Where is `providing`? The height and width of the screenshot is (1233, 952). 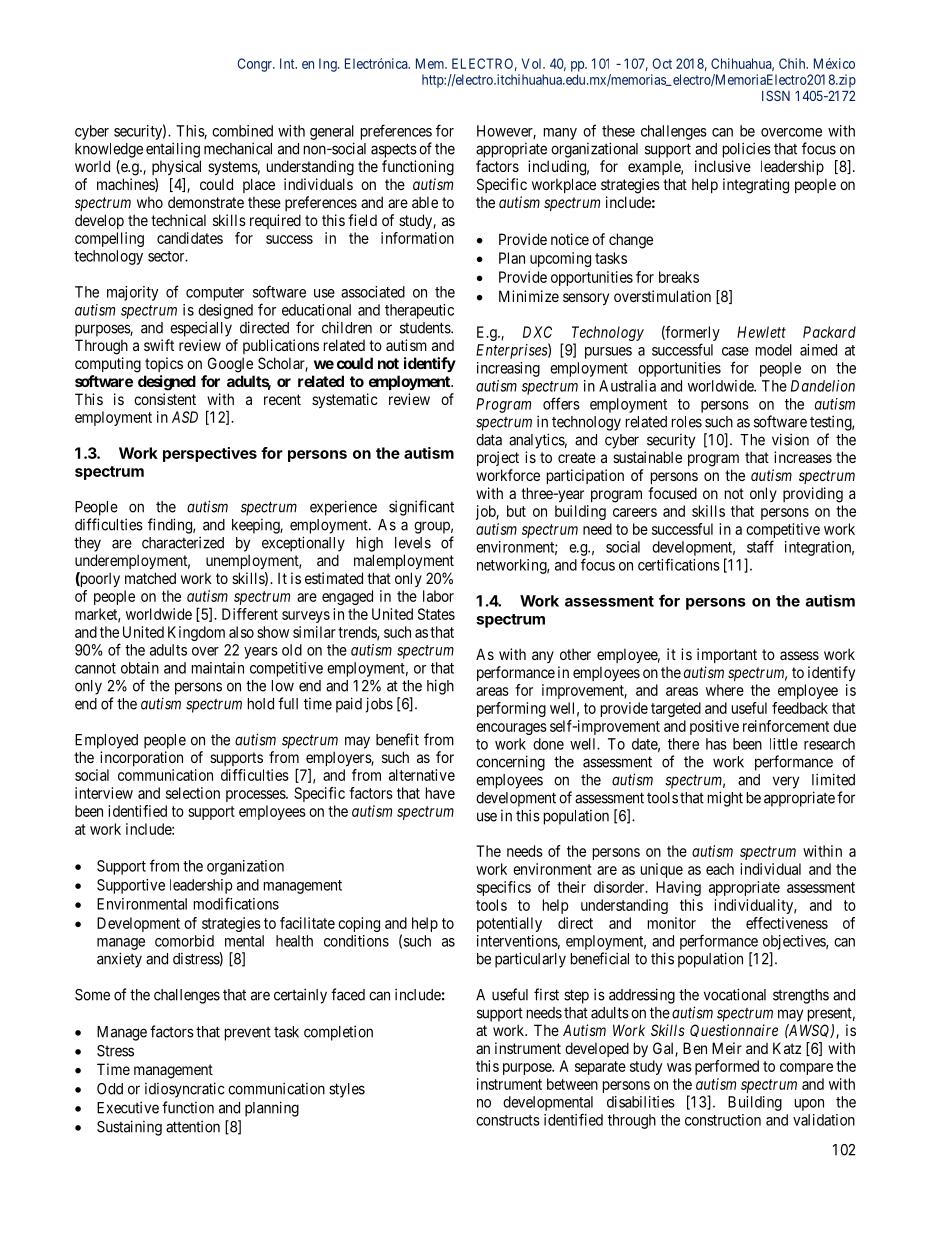
providing is located at coordinates (813, 495).
